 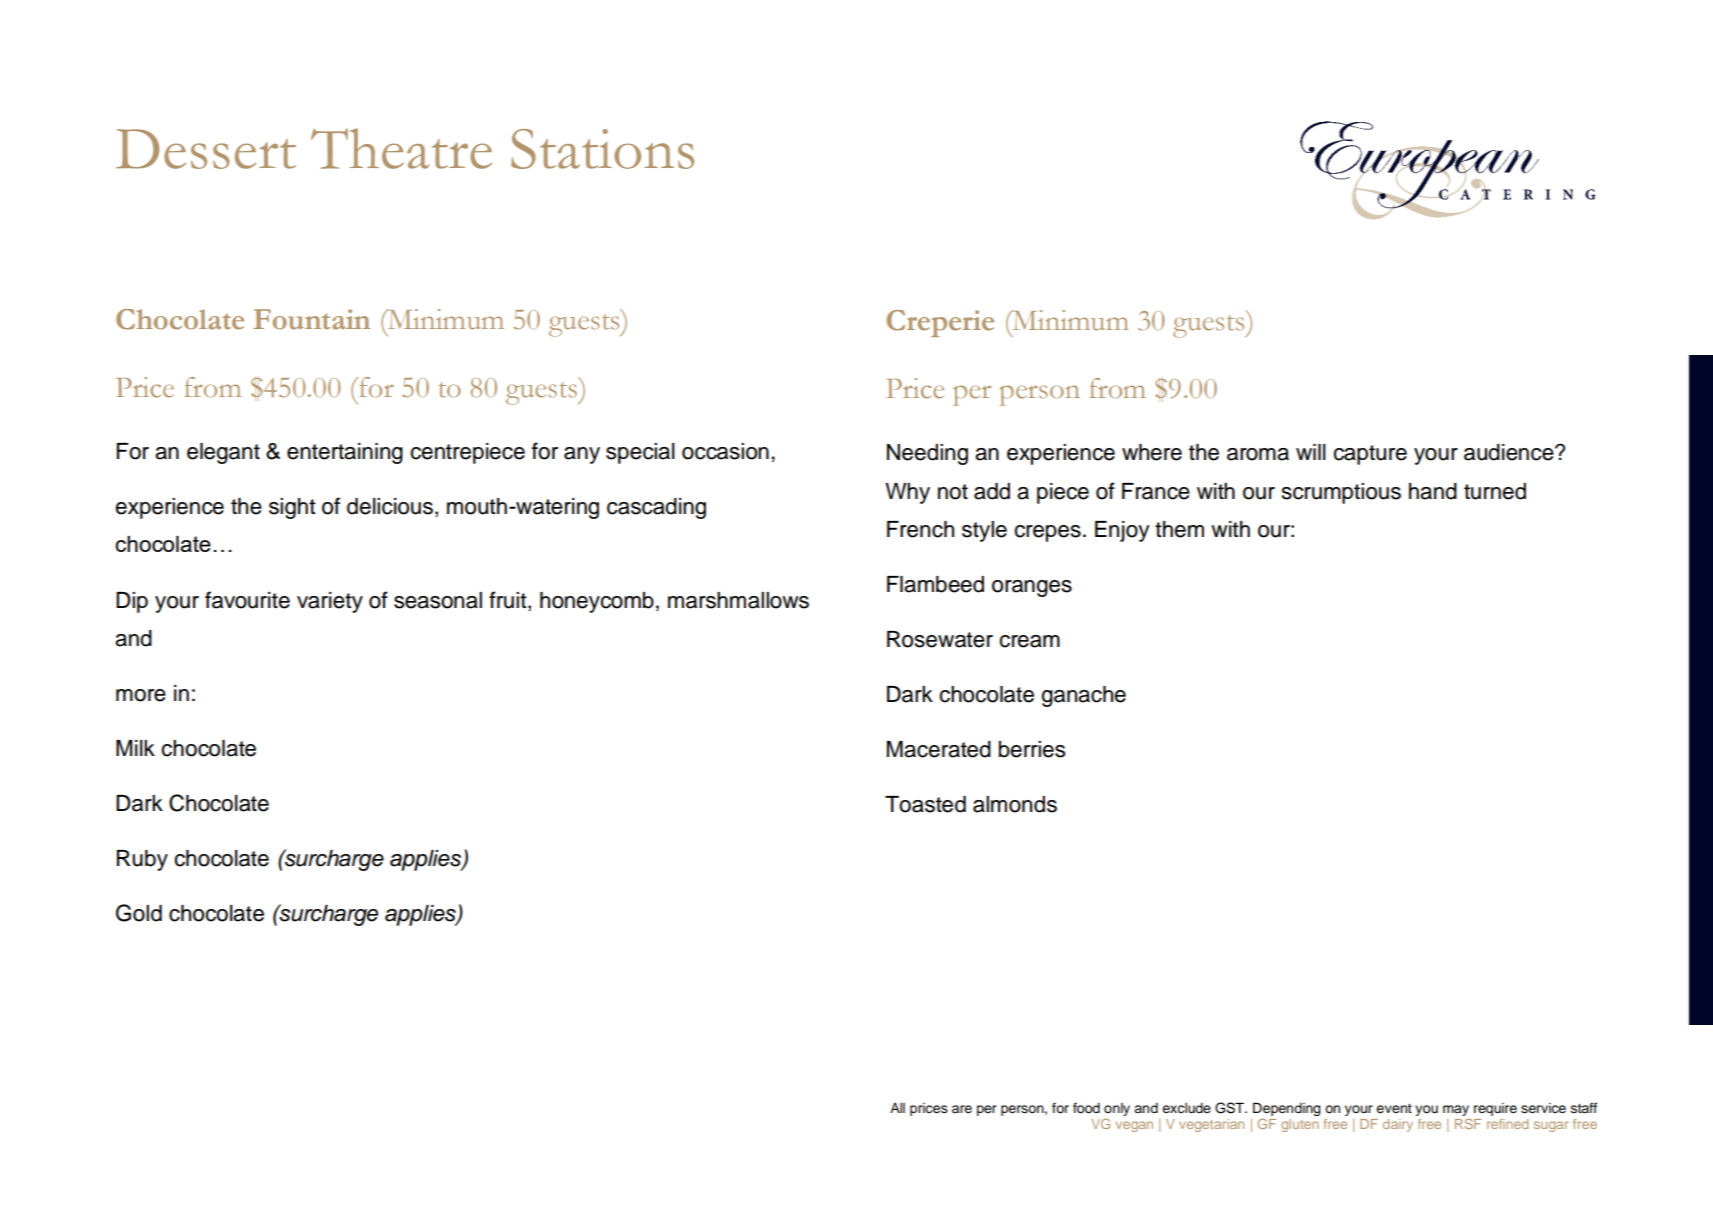 I want to click on ganache, so click(x=1083, y=696).
